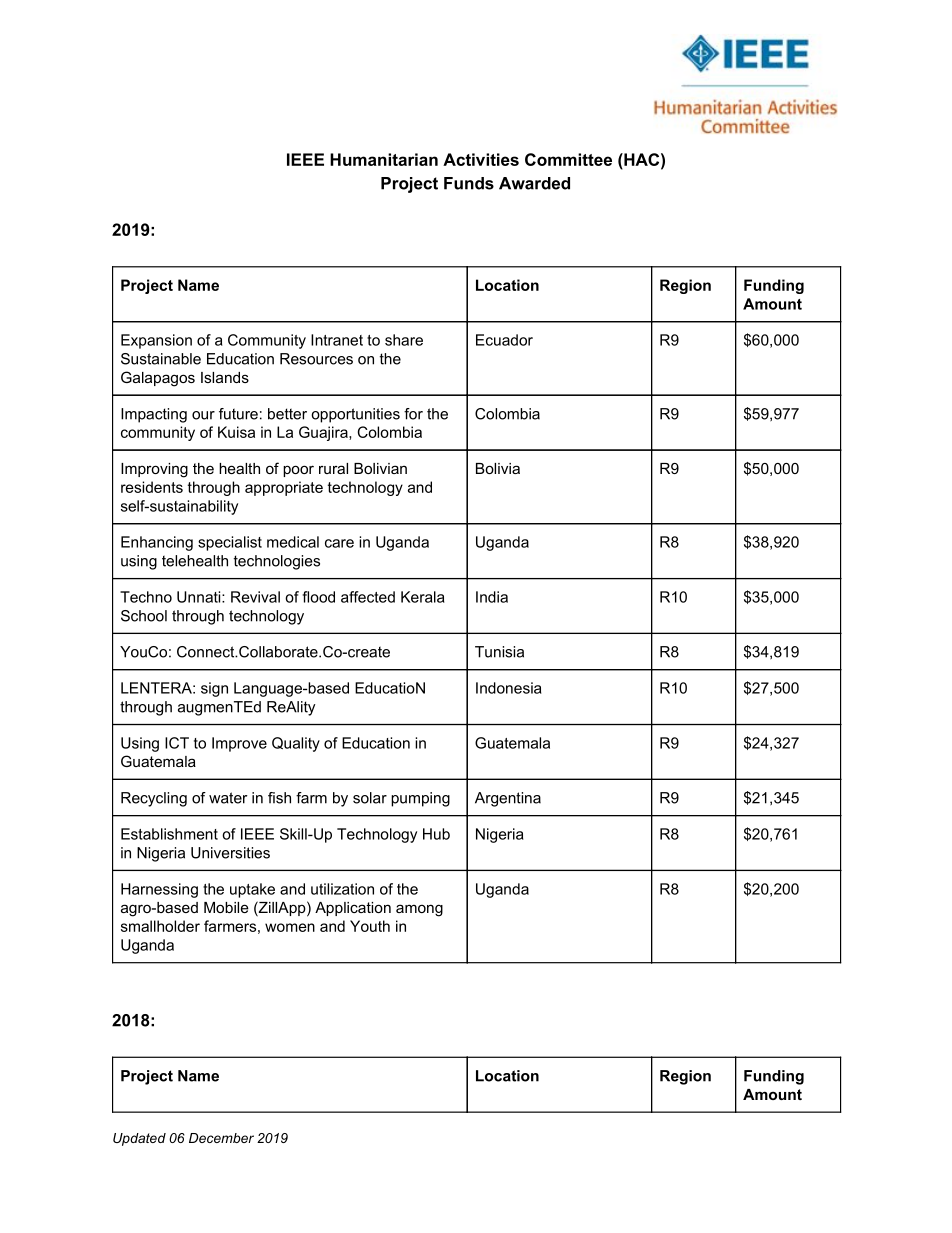 The image size is (952, 1233). Describe the element at coordinates (156, 341) in the screenshot. I see `Expansion` at that location.
